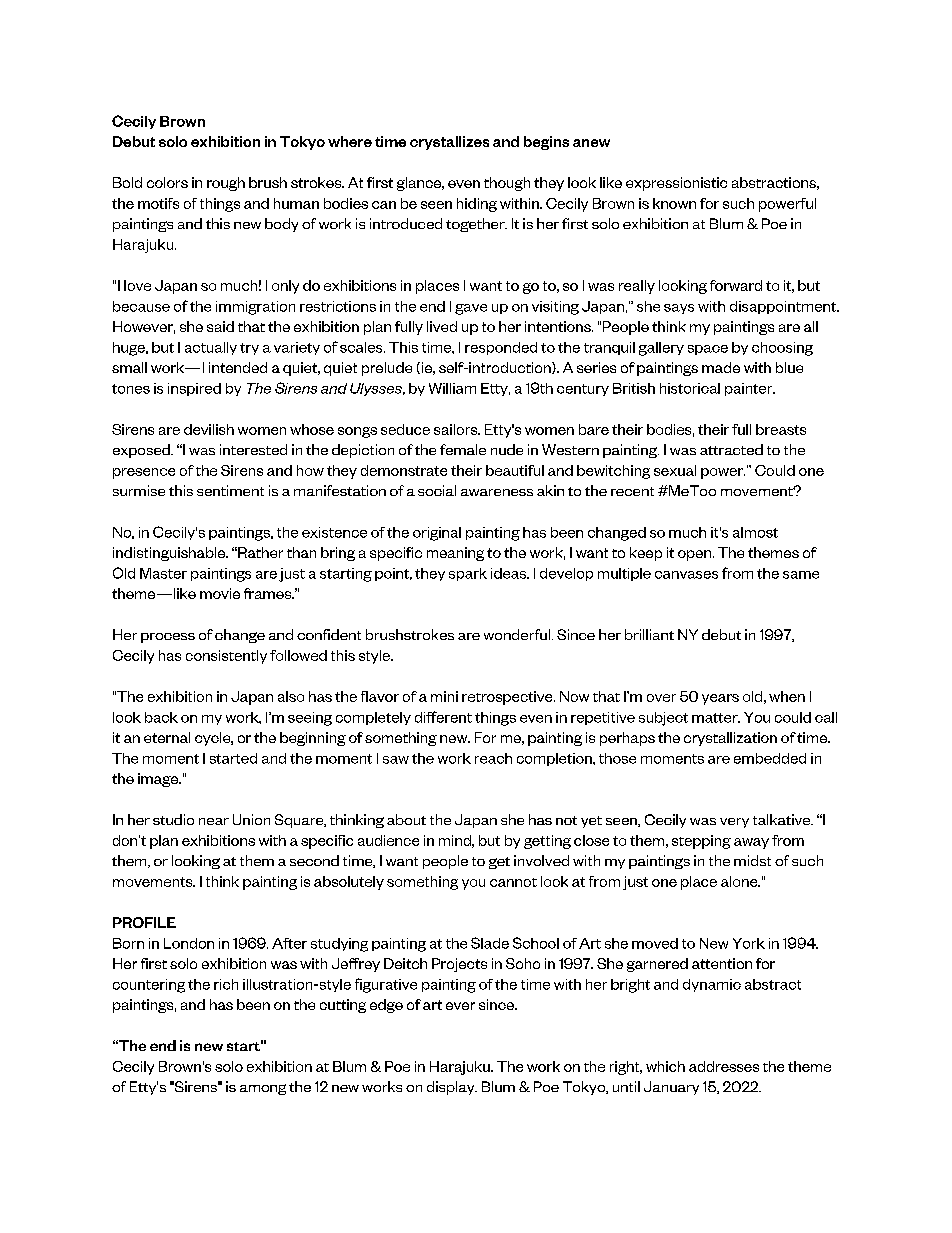 The image size is (952, 1233). Describe the element at coordinates (452, 1088) in the image. I see `display` at that location.
